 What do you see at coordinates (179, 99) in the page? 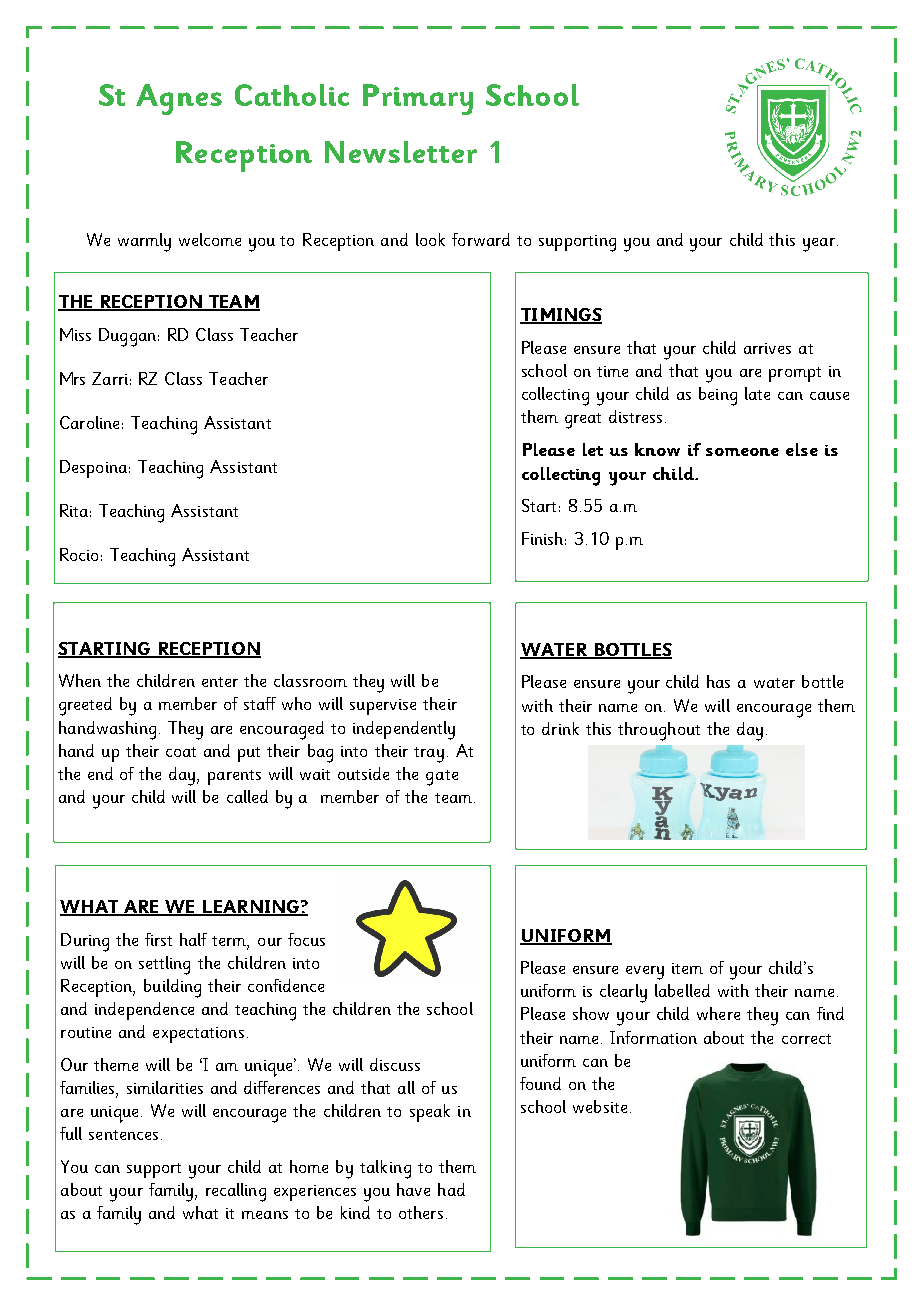
I see `Agnes` at bounding box center [179, 99].
